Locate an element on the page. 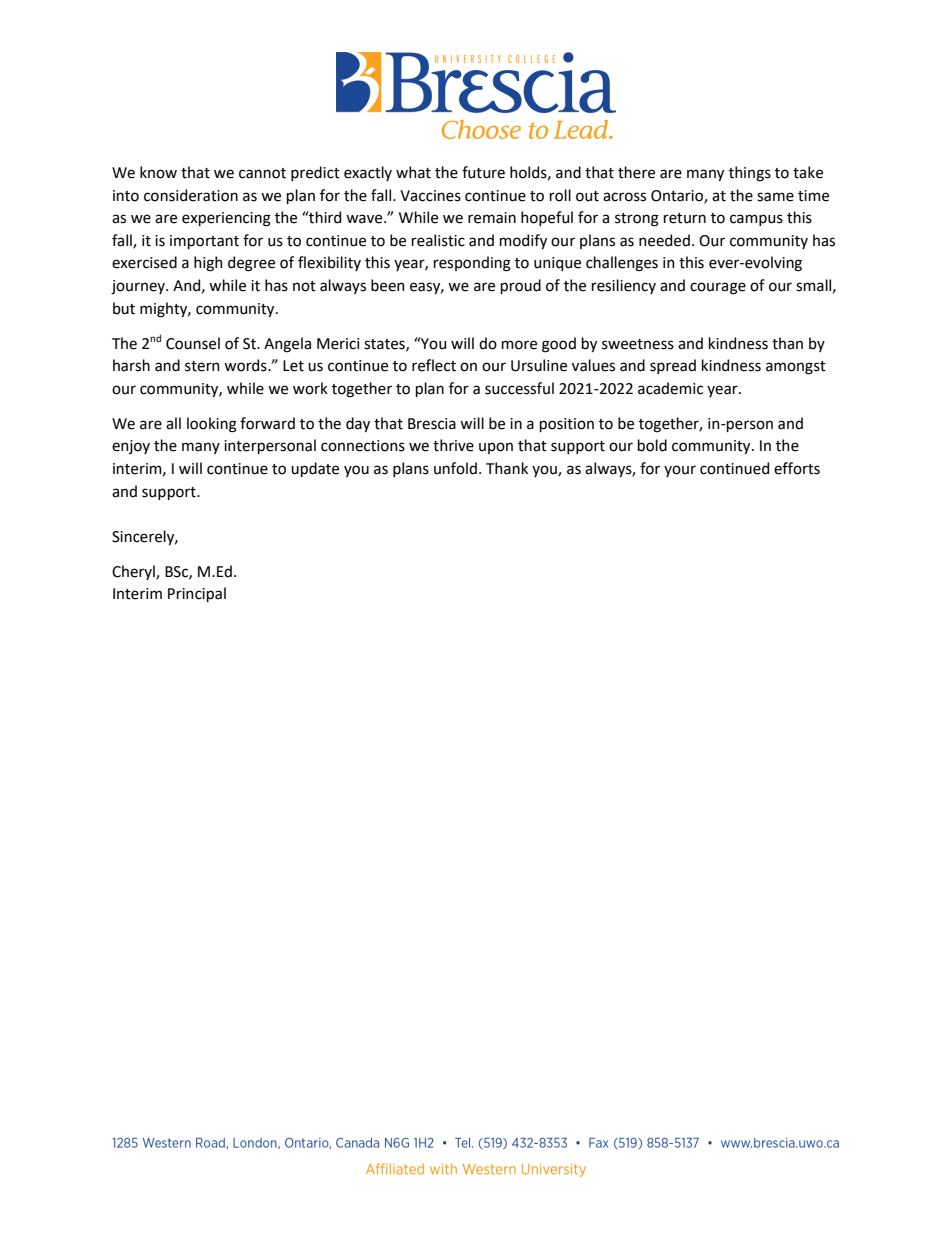 The height and width of the image is (1233, 952). successful is located at coordinates (519, 388).
